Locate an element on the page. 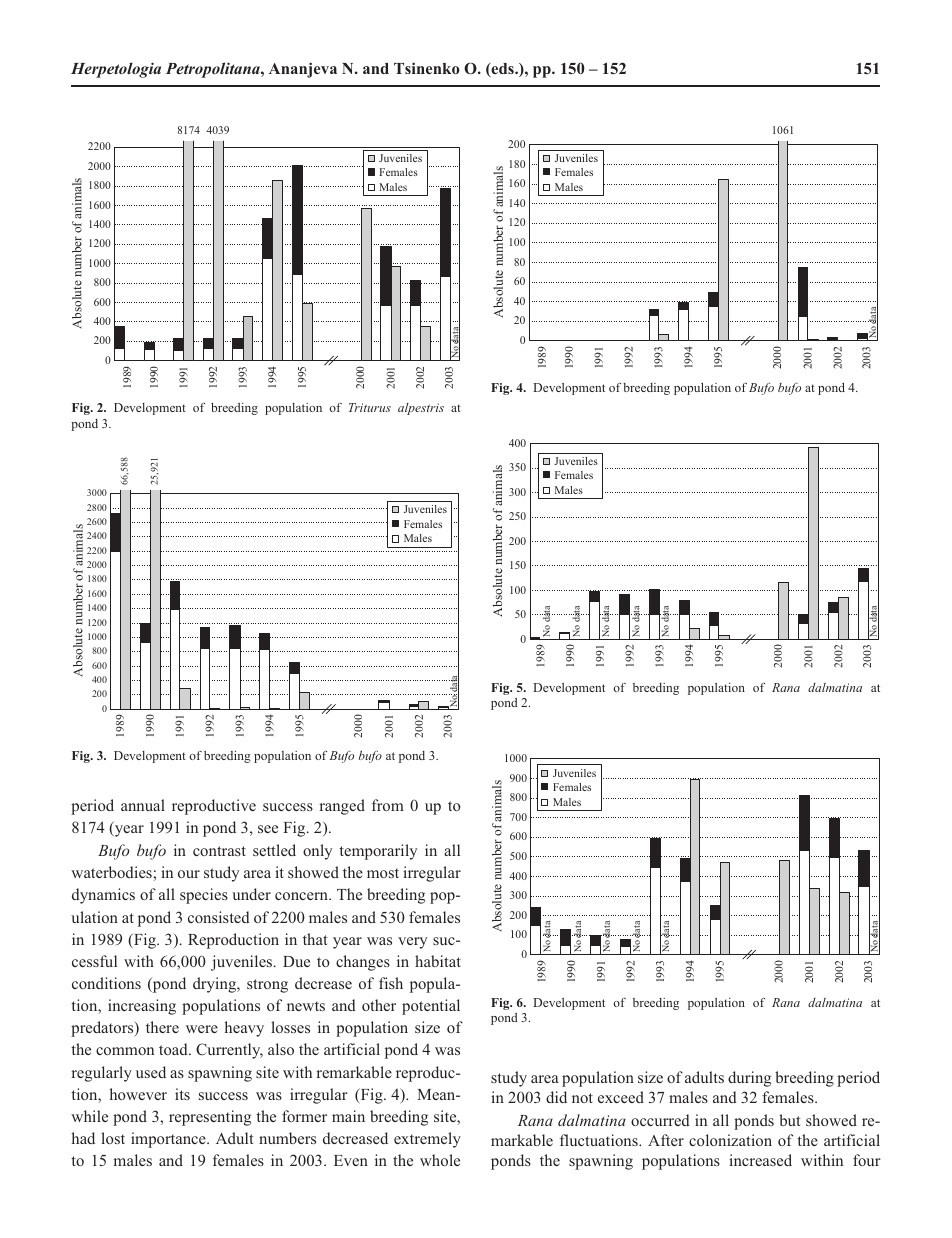  did is located at coordinates (556, 1097).
